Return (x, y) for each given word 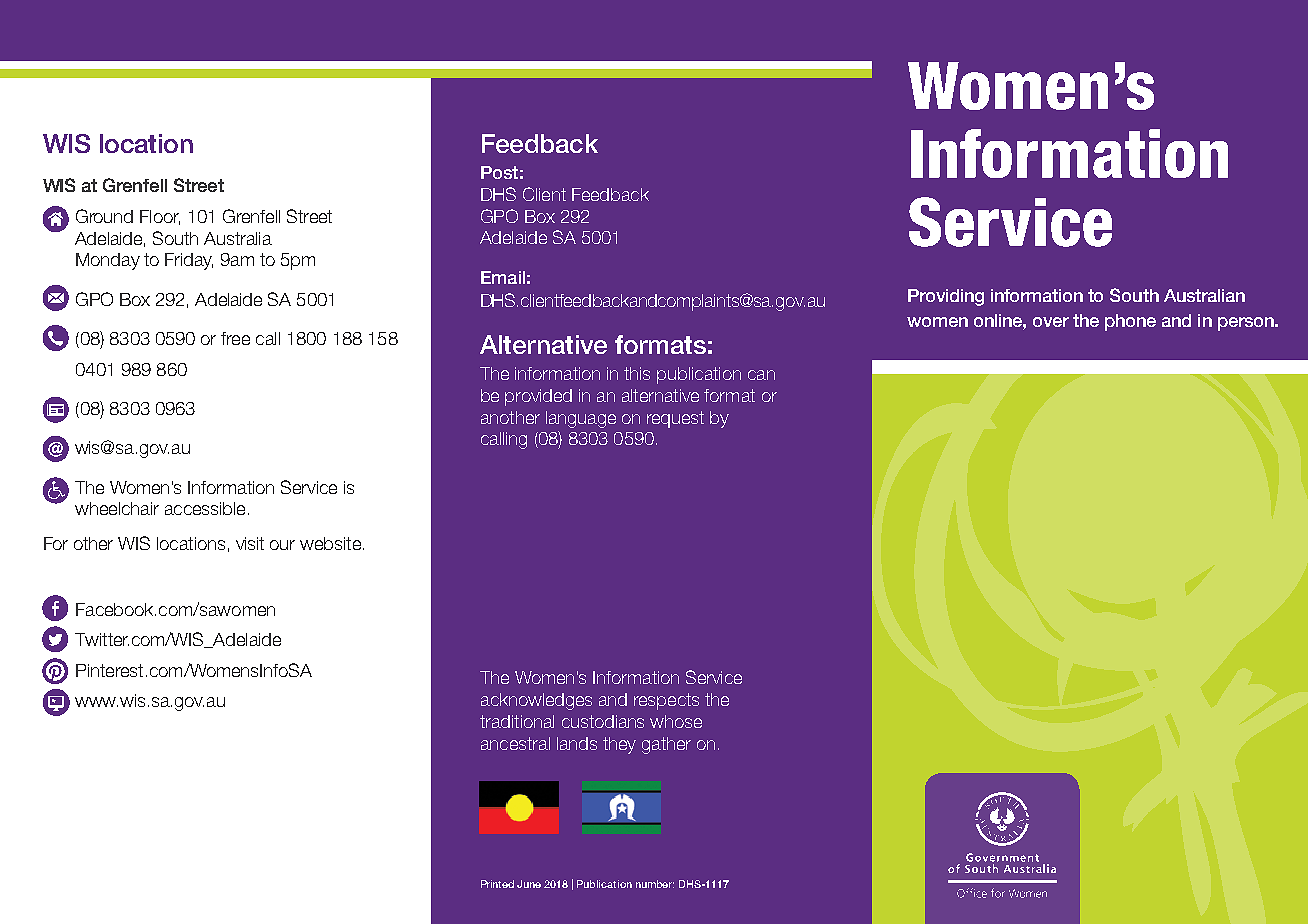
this (637, 373)
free (235, 338)
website (330, 543)
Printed (497, 884)
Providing (946, 297)
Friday (189, 261)
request (675, 419)
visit (250, 543)
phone (1130, 322)
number (655, 884)
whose (676, 721)
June (529, 884)
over (1051, 322)
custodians (603, 721)
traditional (517, 721)
